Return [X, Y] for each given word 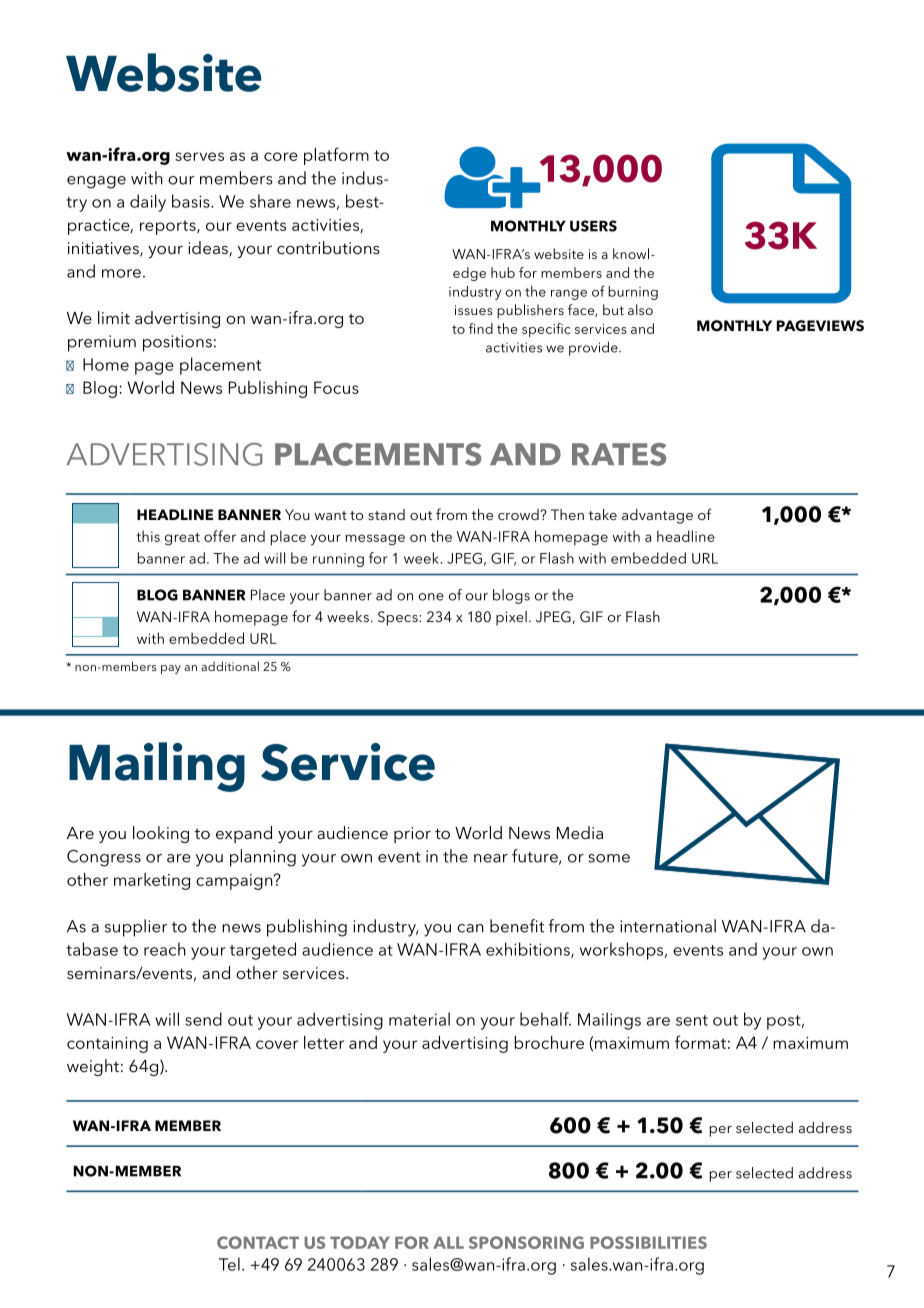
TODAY [360, 1242]
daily [148, 203]
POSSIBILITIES [648, 1242]
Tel [229, 1264]
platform [336, 156]
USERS [593, 226]
